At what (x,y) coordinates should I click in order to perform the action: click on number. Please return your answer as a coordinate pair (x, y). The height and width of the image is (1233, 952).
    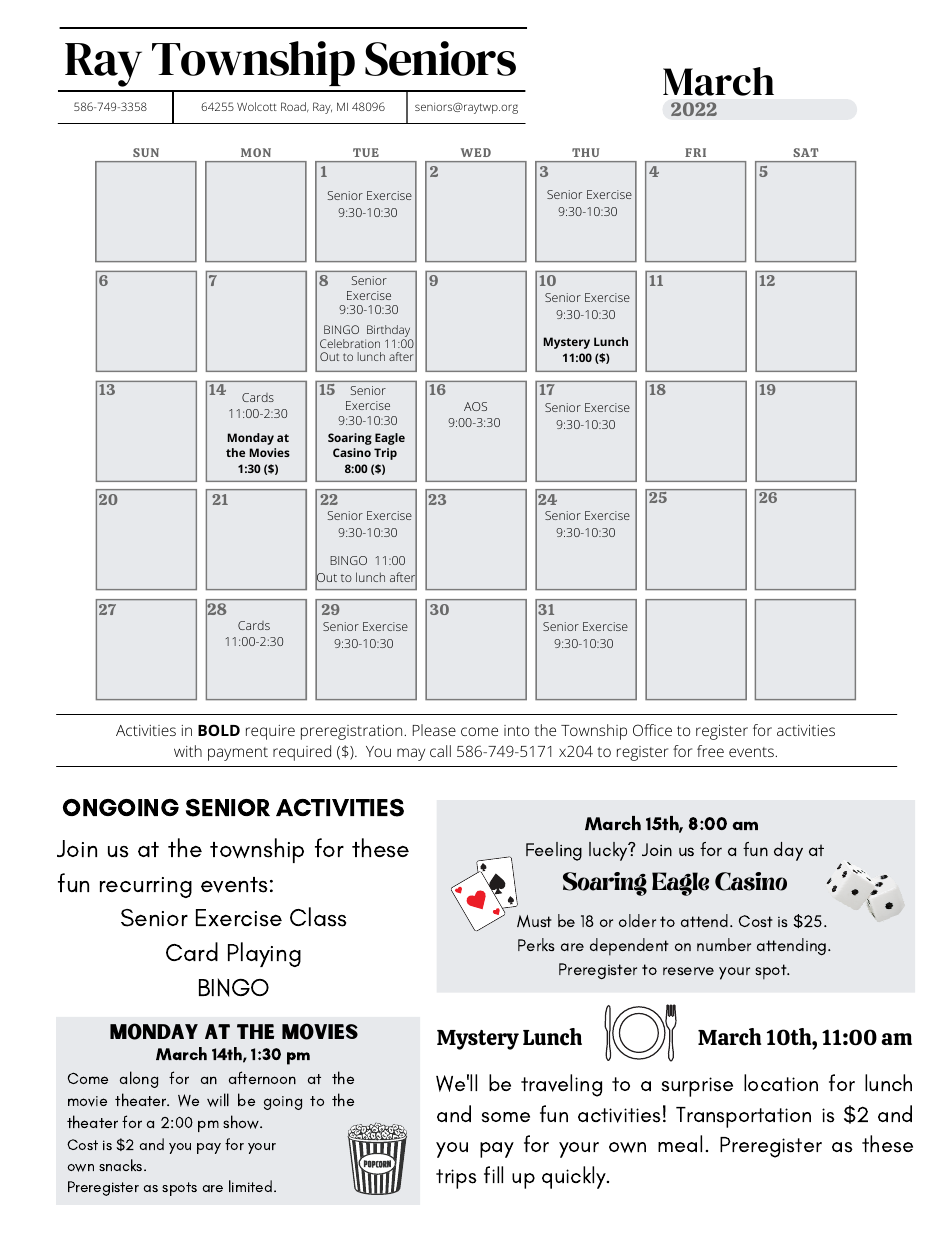
    Looking at the image, I should click on (724, 944).
